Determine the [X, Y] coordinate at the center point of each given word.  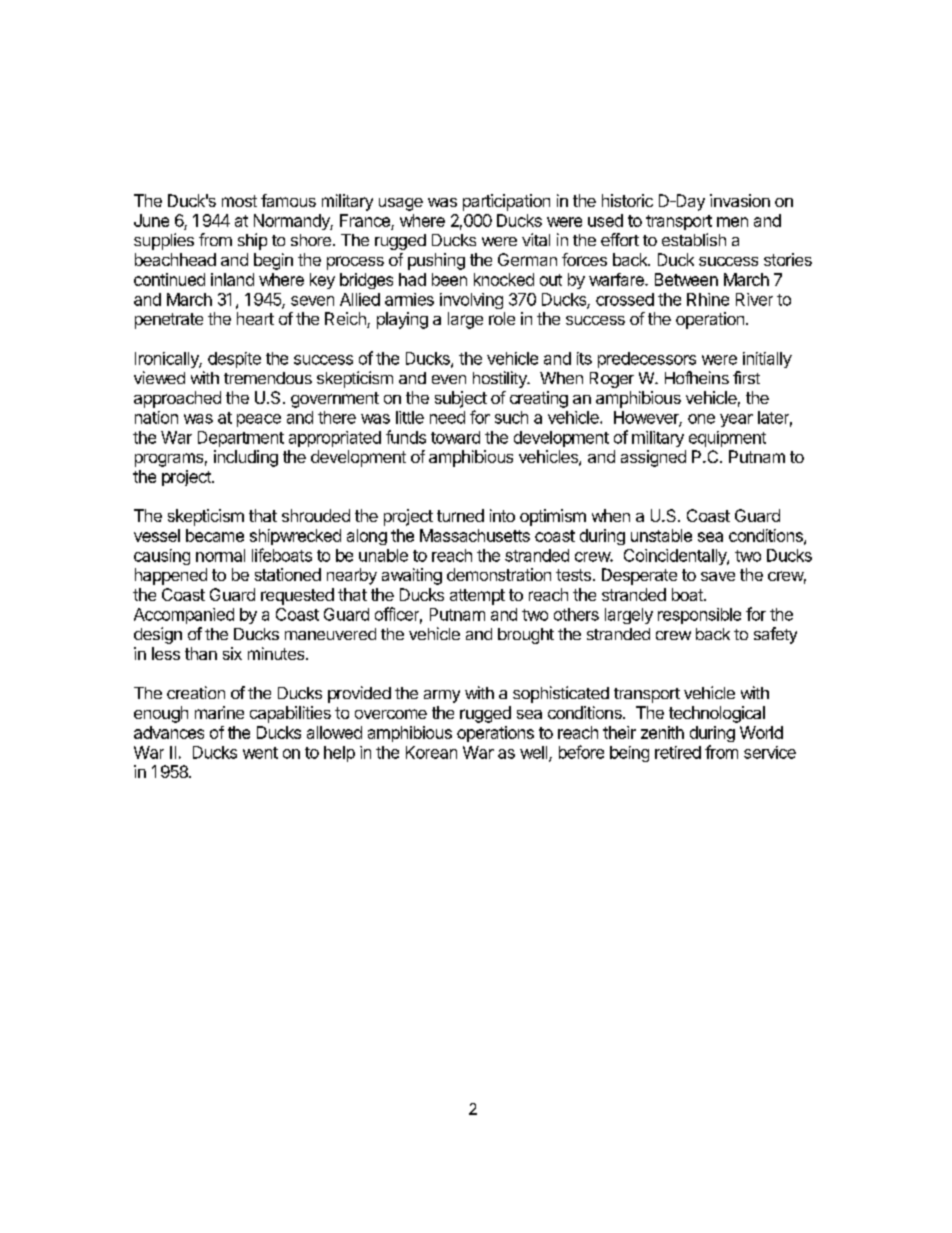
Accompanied [184, 616]
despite [234, 360]
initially [767, 360]
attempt [477, 597]
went [260, 753]
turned [460, 515]
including [246, 458]
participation [506, 202]
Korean [431, 752]
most [239, 201]
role [502, 318]
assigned [653, 458]
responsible [699, 616]
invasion [740, 200]
